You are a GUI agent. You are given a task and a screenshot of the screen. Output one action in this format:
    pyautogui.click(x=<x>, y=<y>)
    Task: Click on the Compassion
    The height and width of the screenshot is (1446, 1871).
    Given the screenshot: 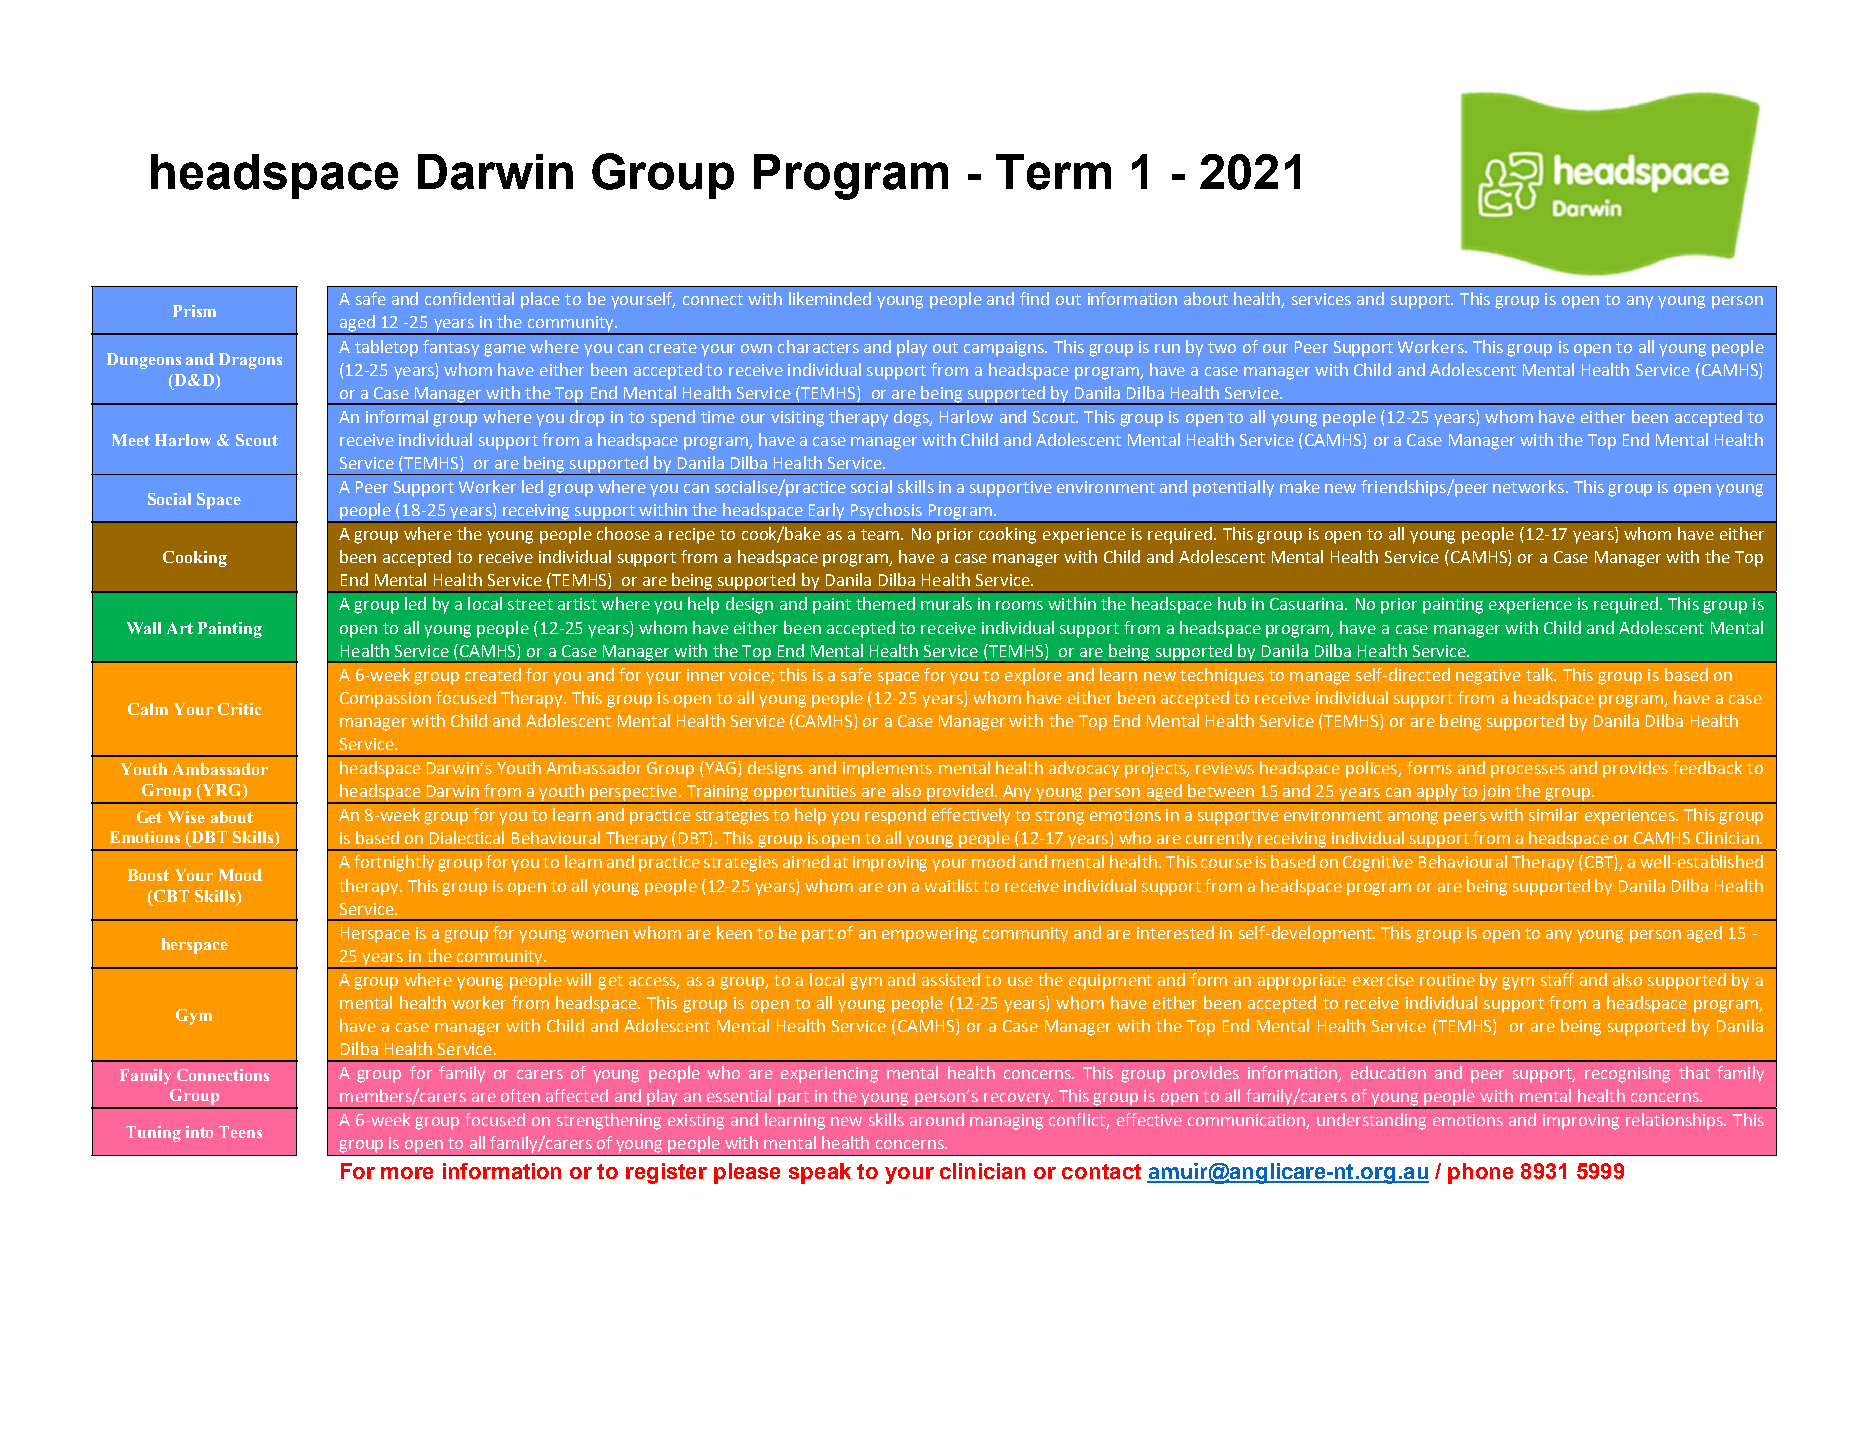 What is the action you would take?
    pyautogui.click(x=385, y=700)
